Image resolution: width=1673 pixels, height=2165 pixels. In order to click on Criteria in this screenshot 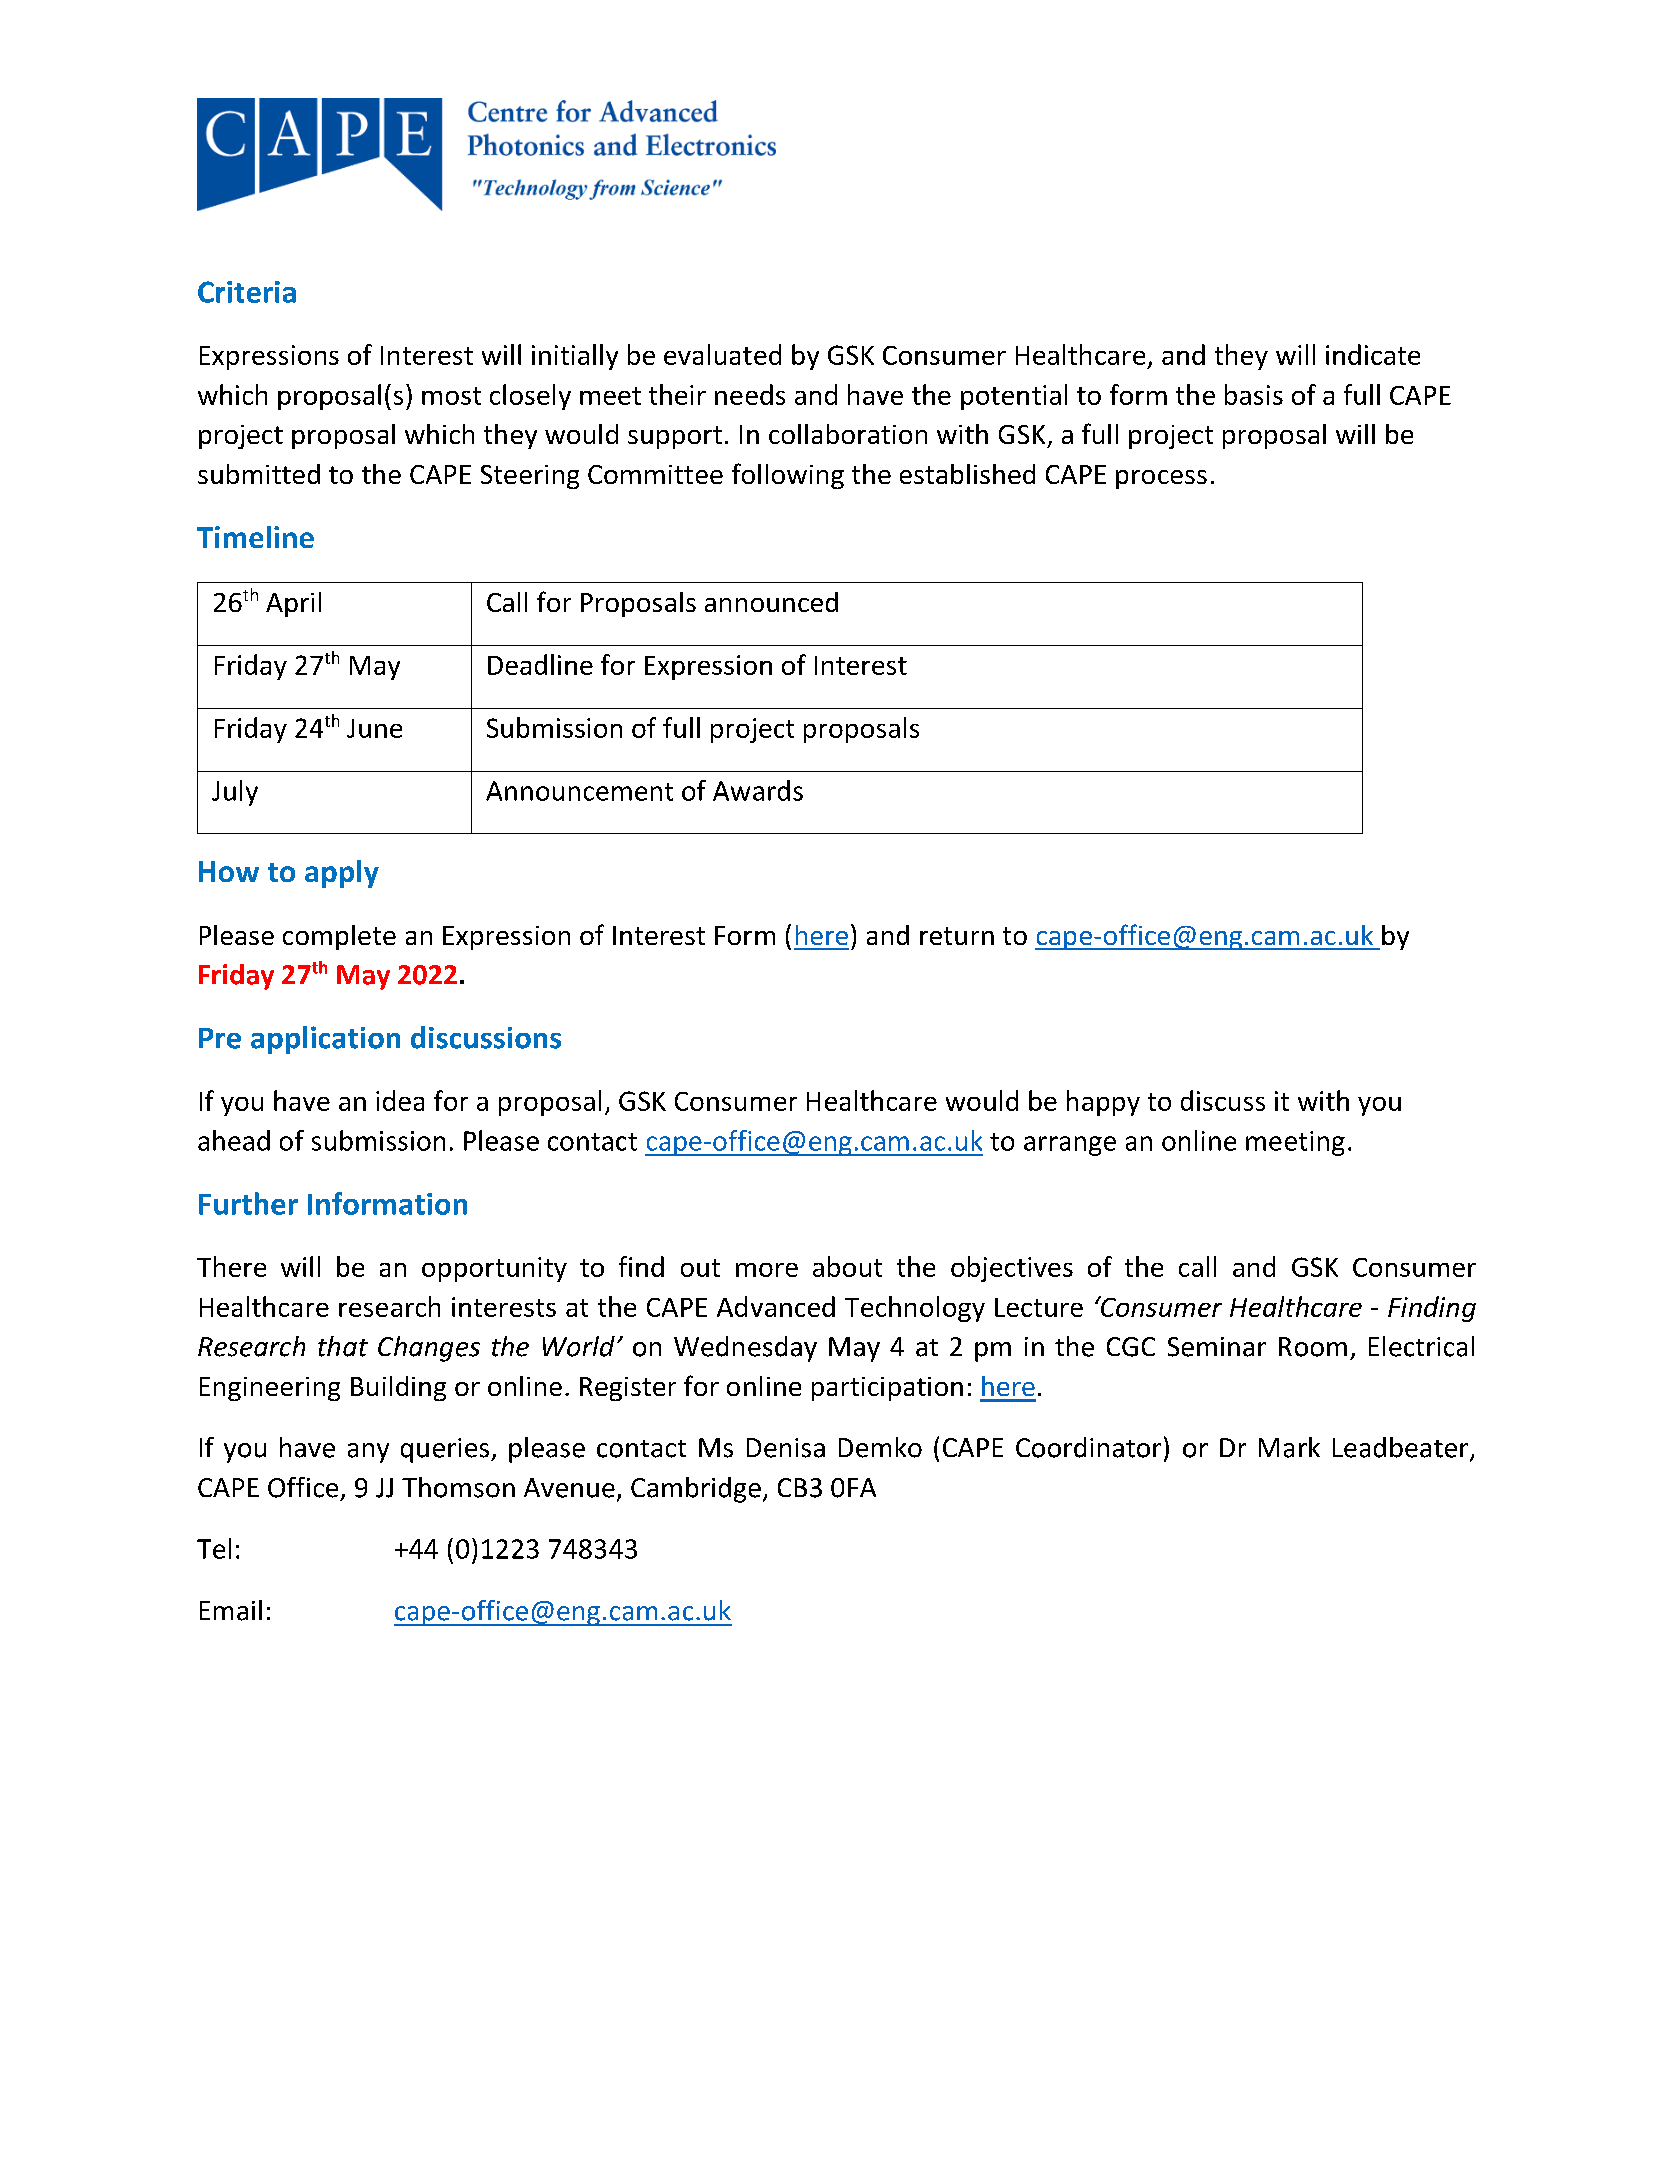, I will do `click(247, 292)`.
